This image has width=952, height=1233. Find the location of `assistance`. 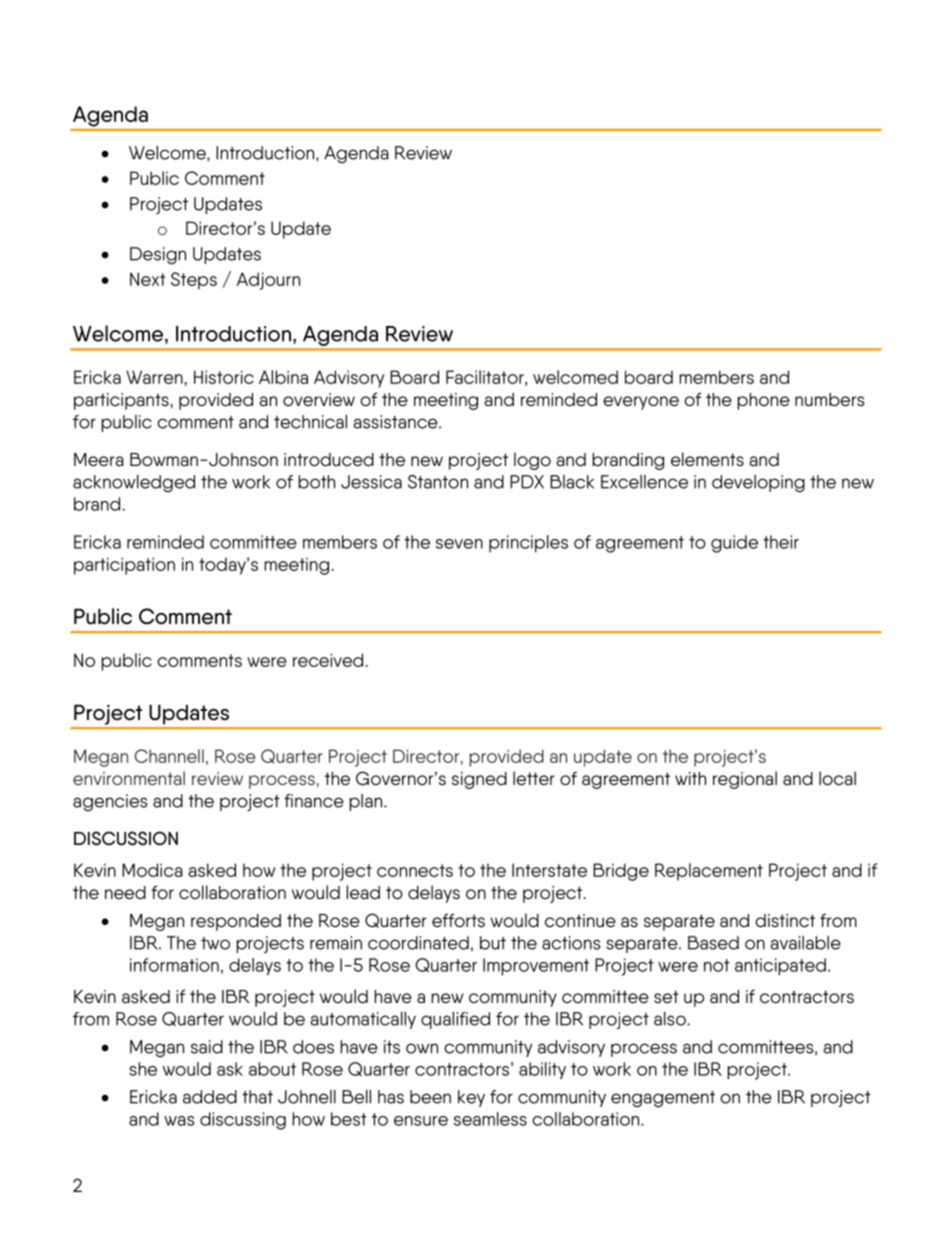

assistance is located at coordinates (396, 422).
